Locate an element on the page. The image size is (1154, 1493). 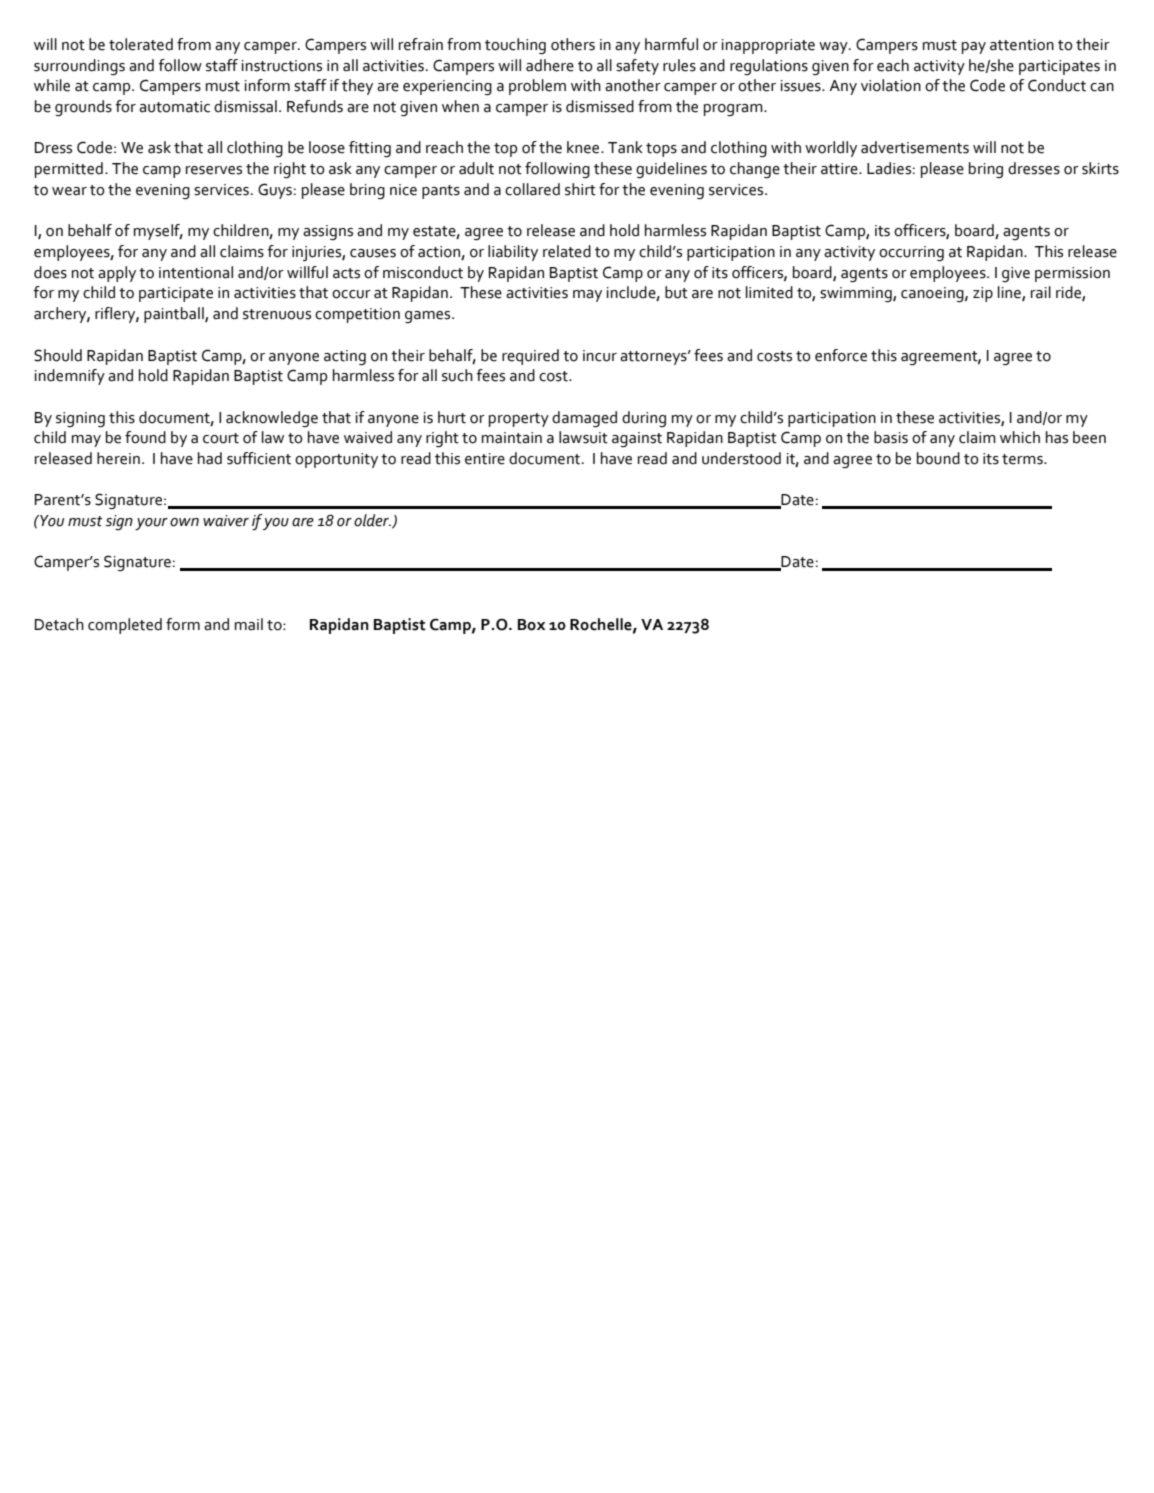
paintball is located at coordinates (175, 315).
